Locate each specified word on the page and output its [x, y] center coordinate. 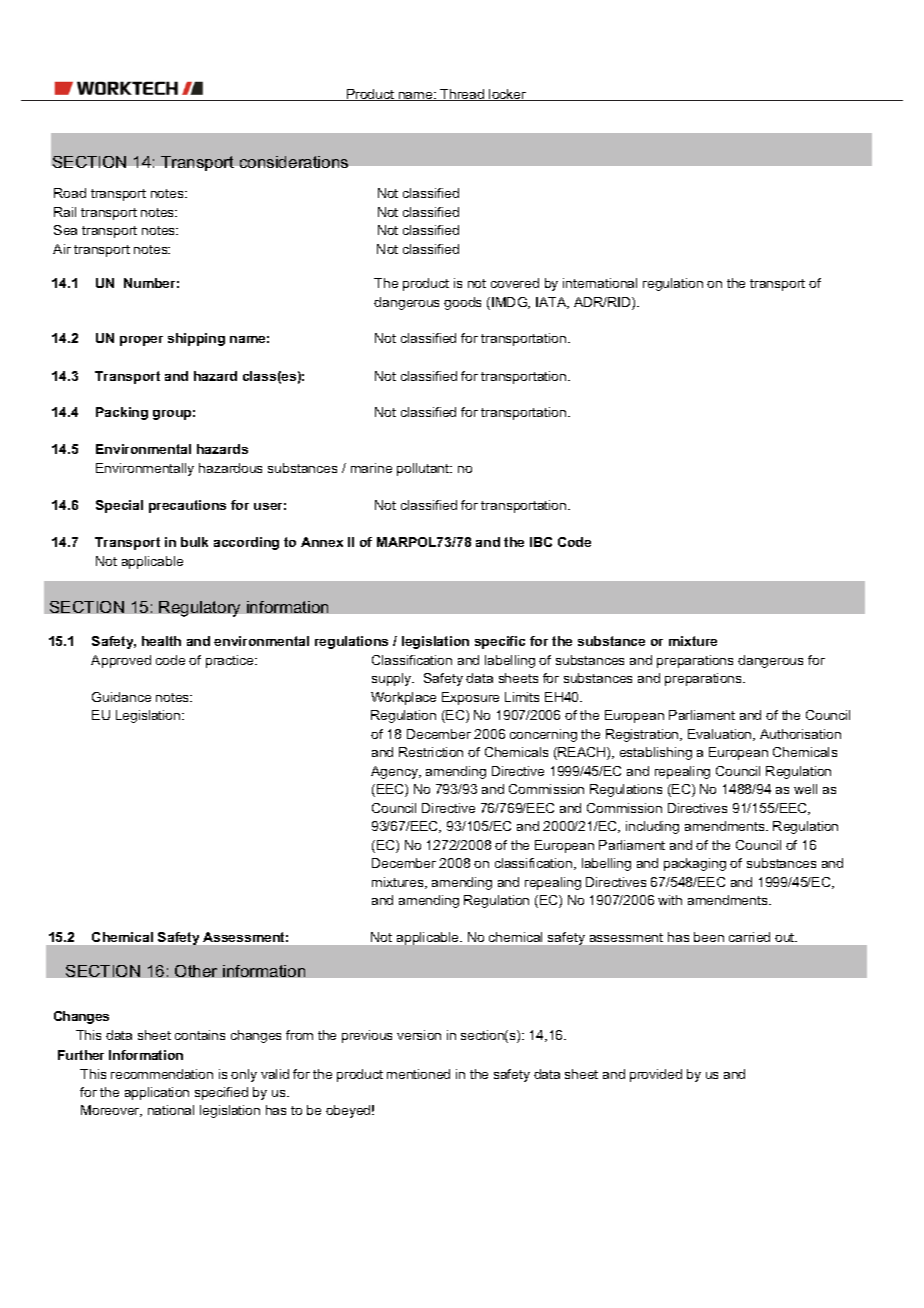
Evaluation [721, 735]
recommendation [162, 1074]
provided [656, 1075]
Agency [395, 772]
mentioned [418, 1074]
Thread [463, 95]
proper [141, 341]
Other [196, 971]
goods [462, 303]
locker [508, 95]
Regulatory [199, 609]
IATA [552, 303]
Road [70, 193]
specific [500, 642]
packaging [695, 864]
